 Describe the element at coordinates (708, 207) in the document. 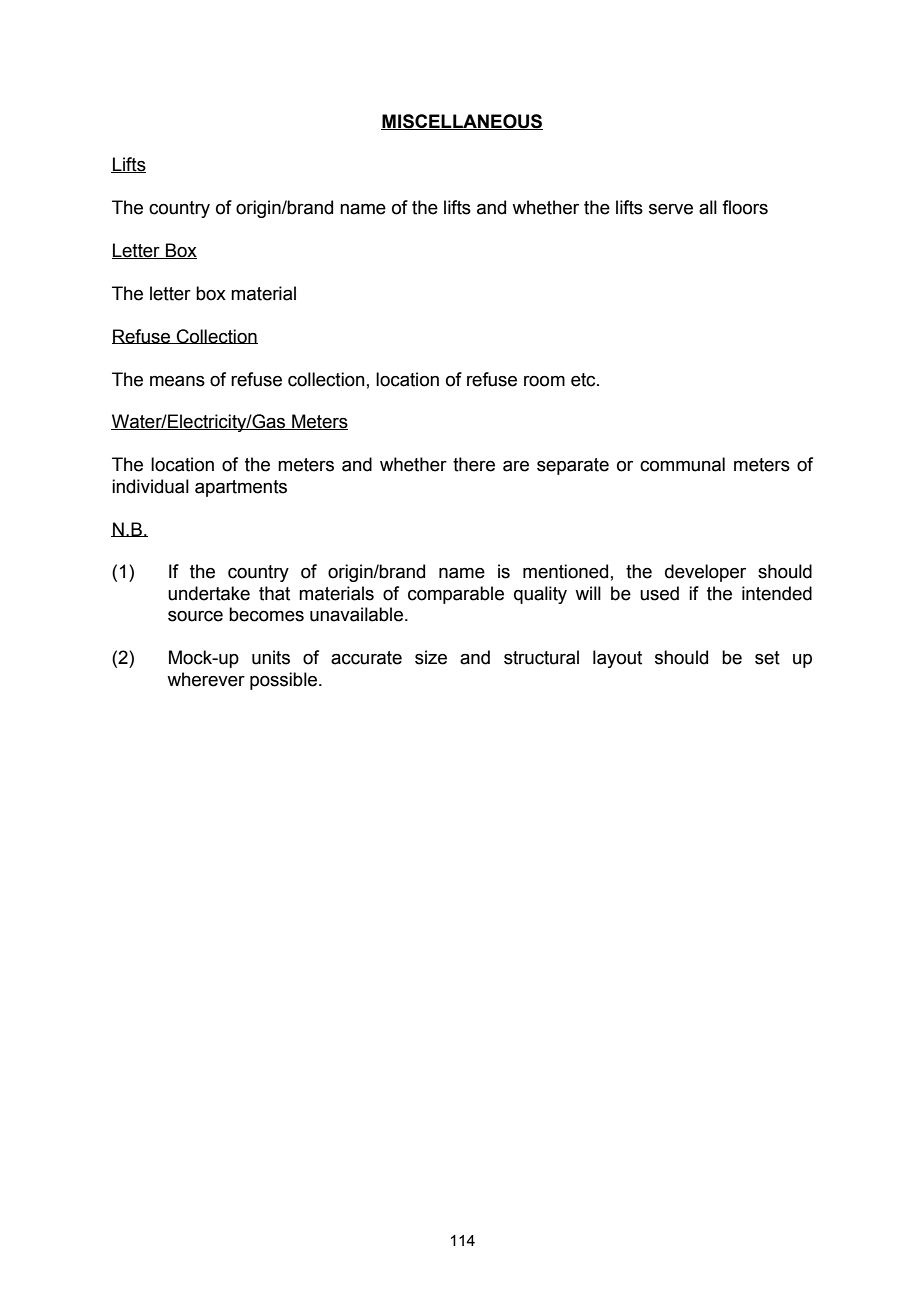

I see `all` at that location.
